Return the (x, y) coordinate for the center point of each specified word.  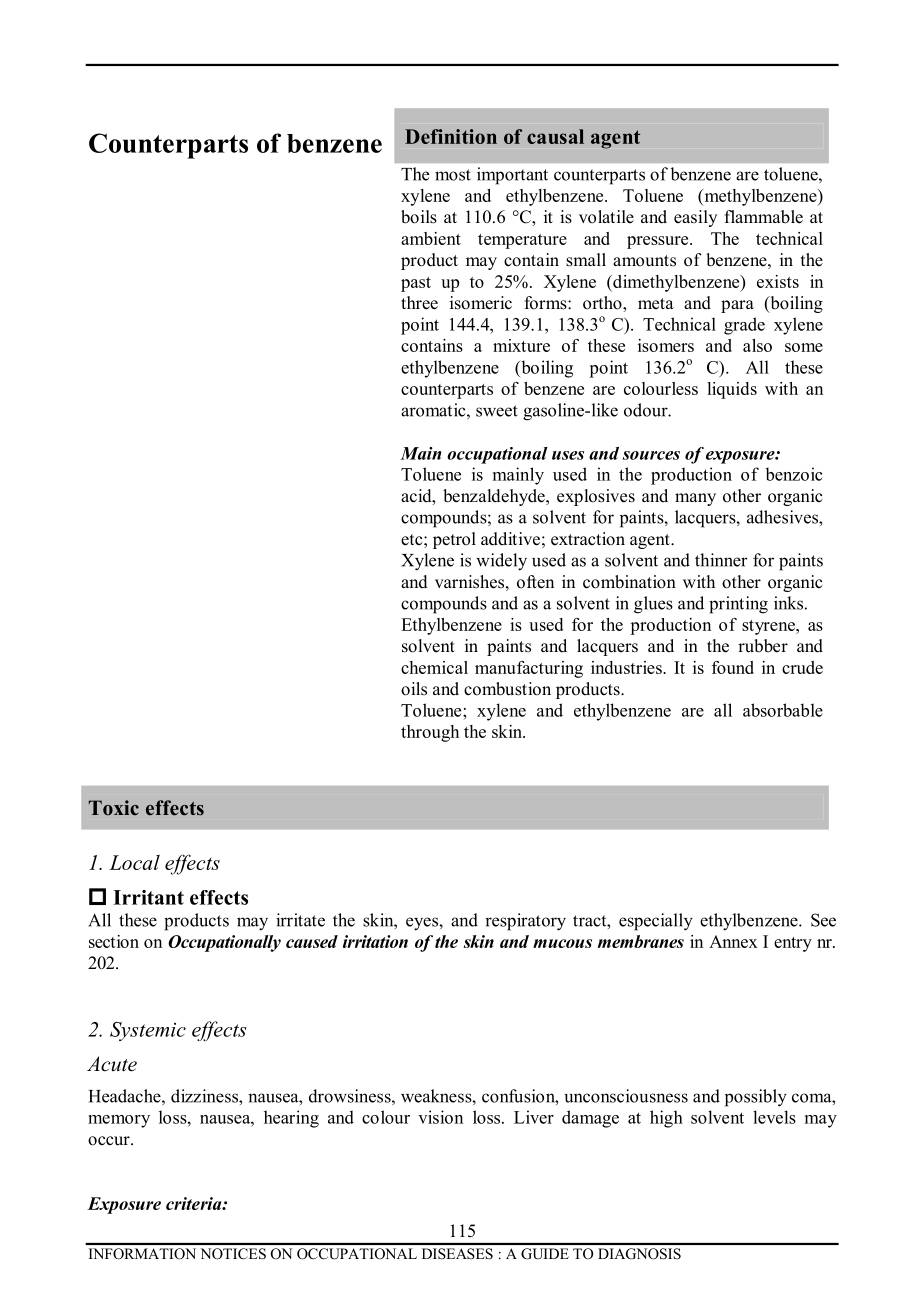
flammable (764, 217)
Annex (733, 941)
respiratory (525, 922)
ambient (431, 238)
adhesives (783, 517)
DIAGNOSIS (639, 1253)
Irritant (148, 897)
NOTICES (233, 1253)
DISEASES (457, 1253)
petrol (454, 540)
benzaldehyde (495, 497)
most (453, 175)
